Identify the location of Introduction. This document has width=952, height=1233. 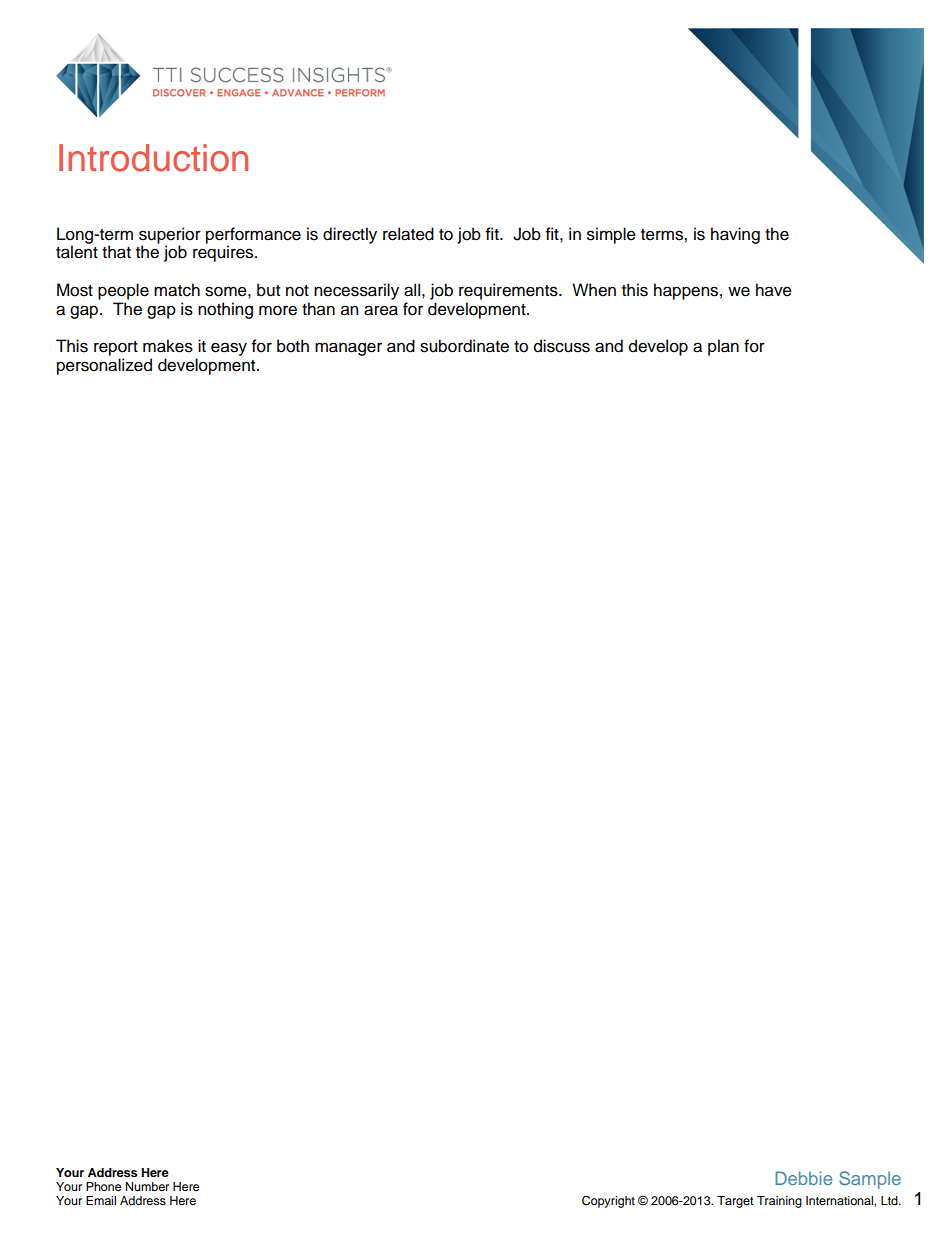
(153, 158).
